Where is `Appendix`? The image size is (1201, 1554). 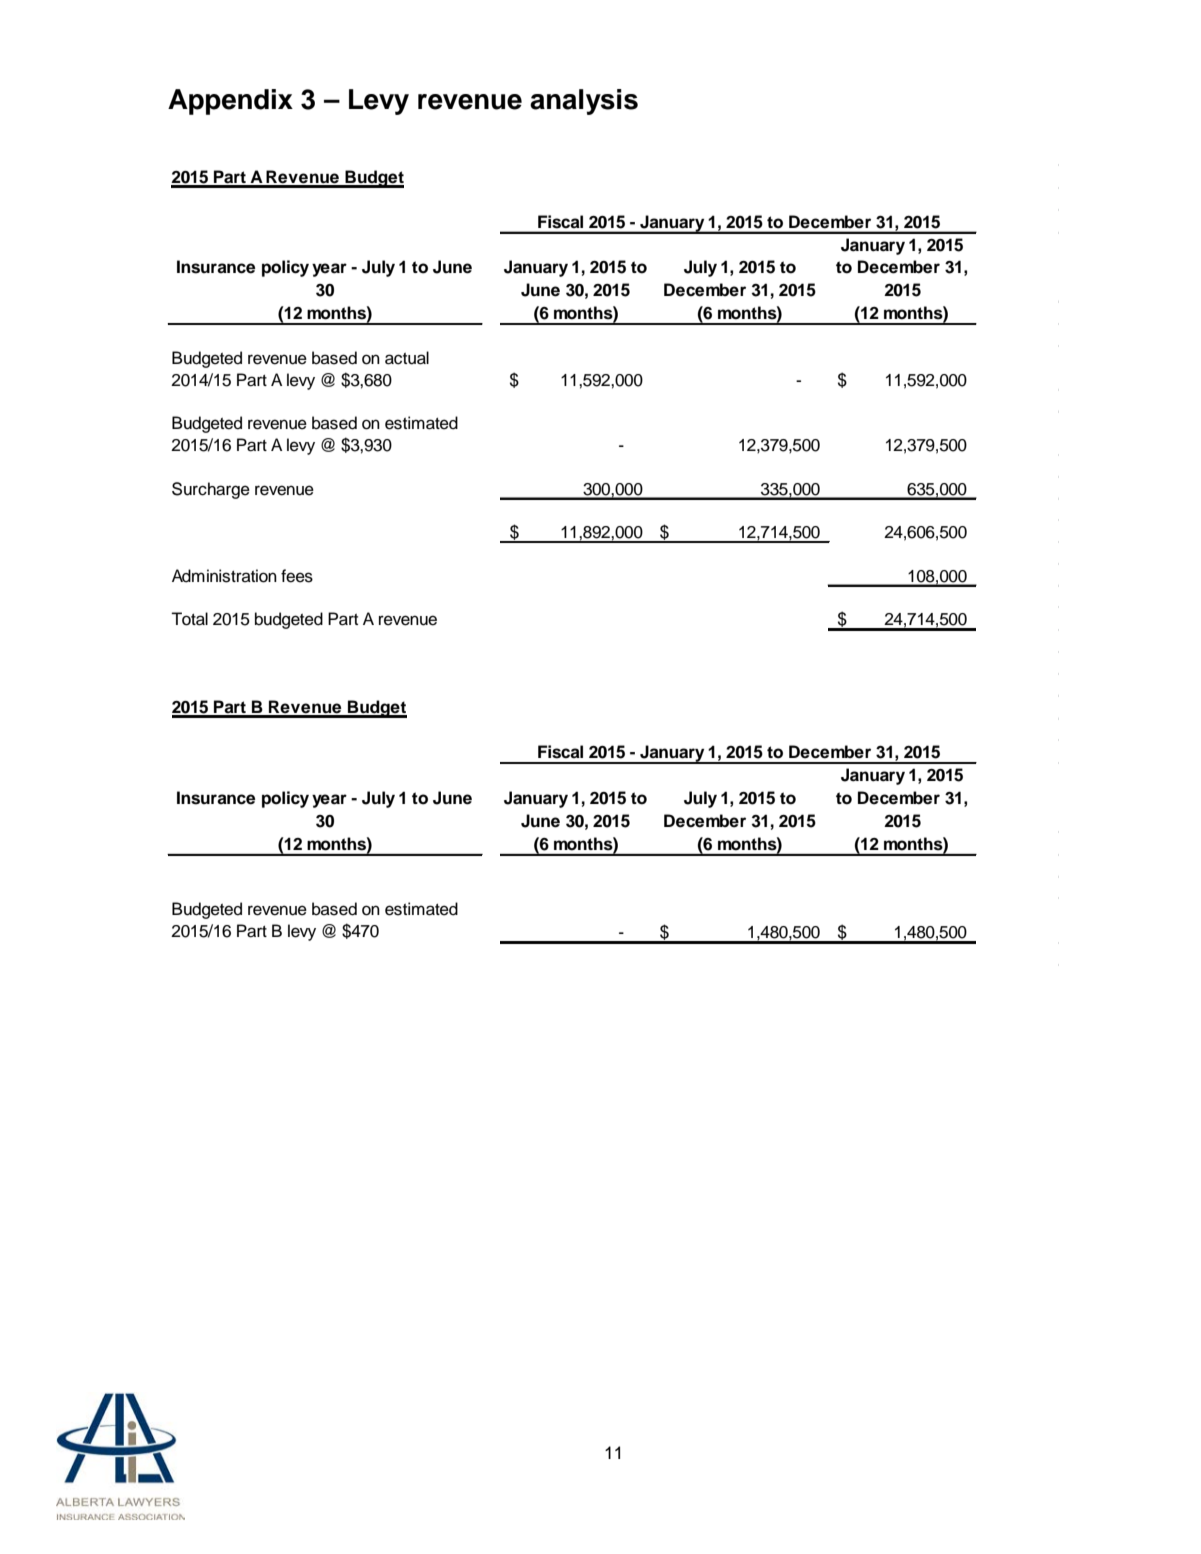
Appendix is located at coordinates (230, 102).
